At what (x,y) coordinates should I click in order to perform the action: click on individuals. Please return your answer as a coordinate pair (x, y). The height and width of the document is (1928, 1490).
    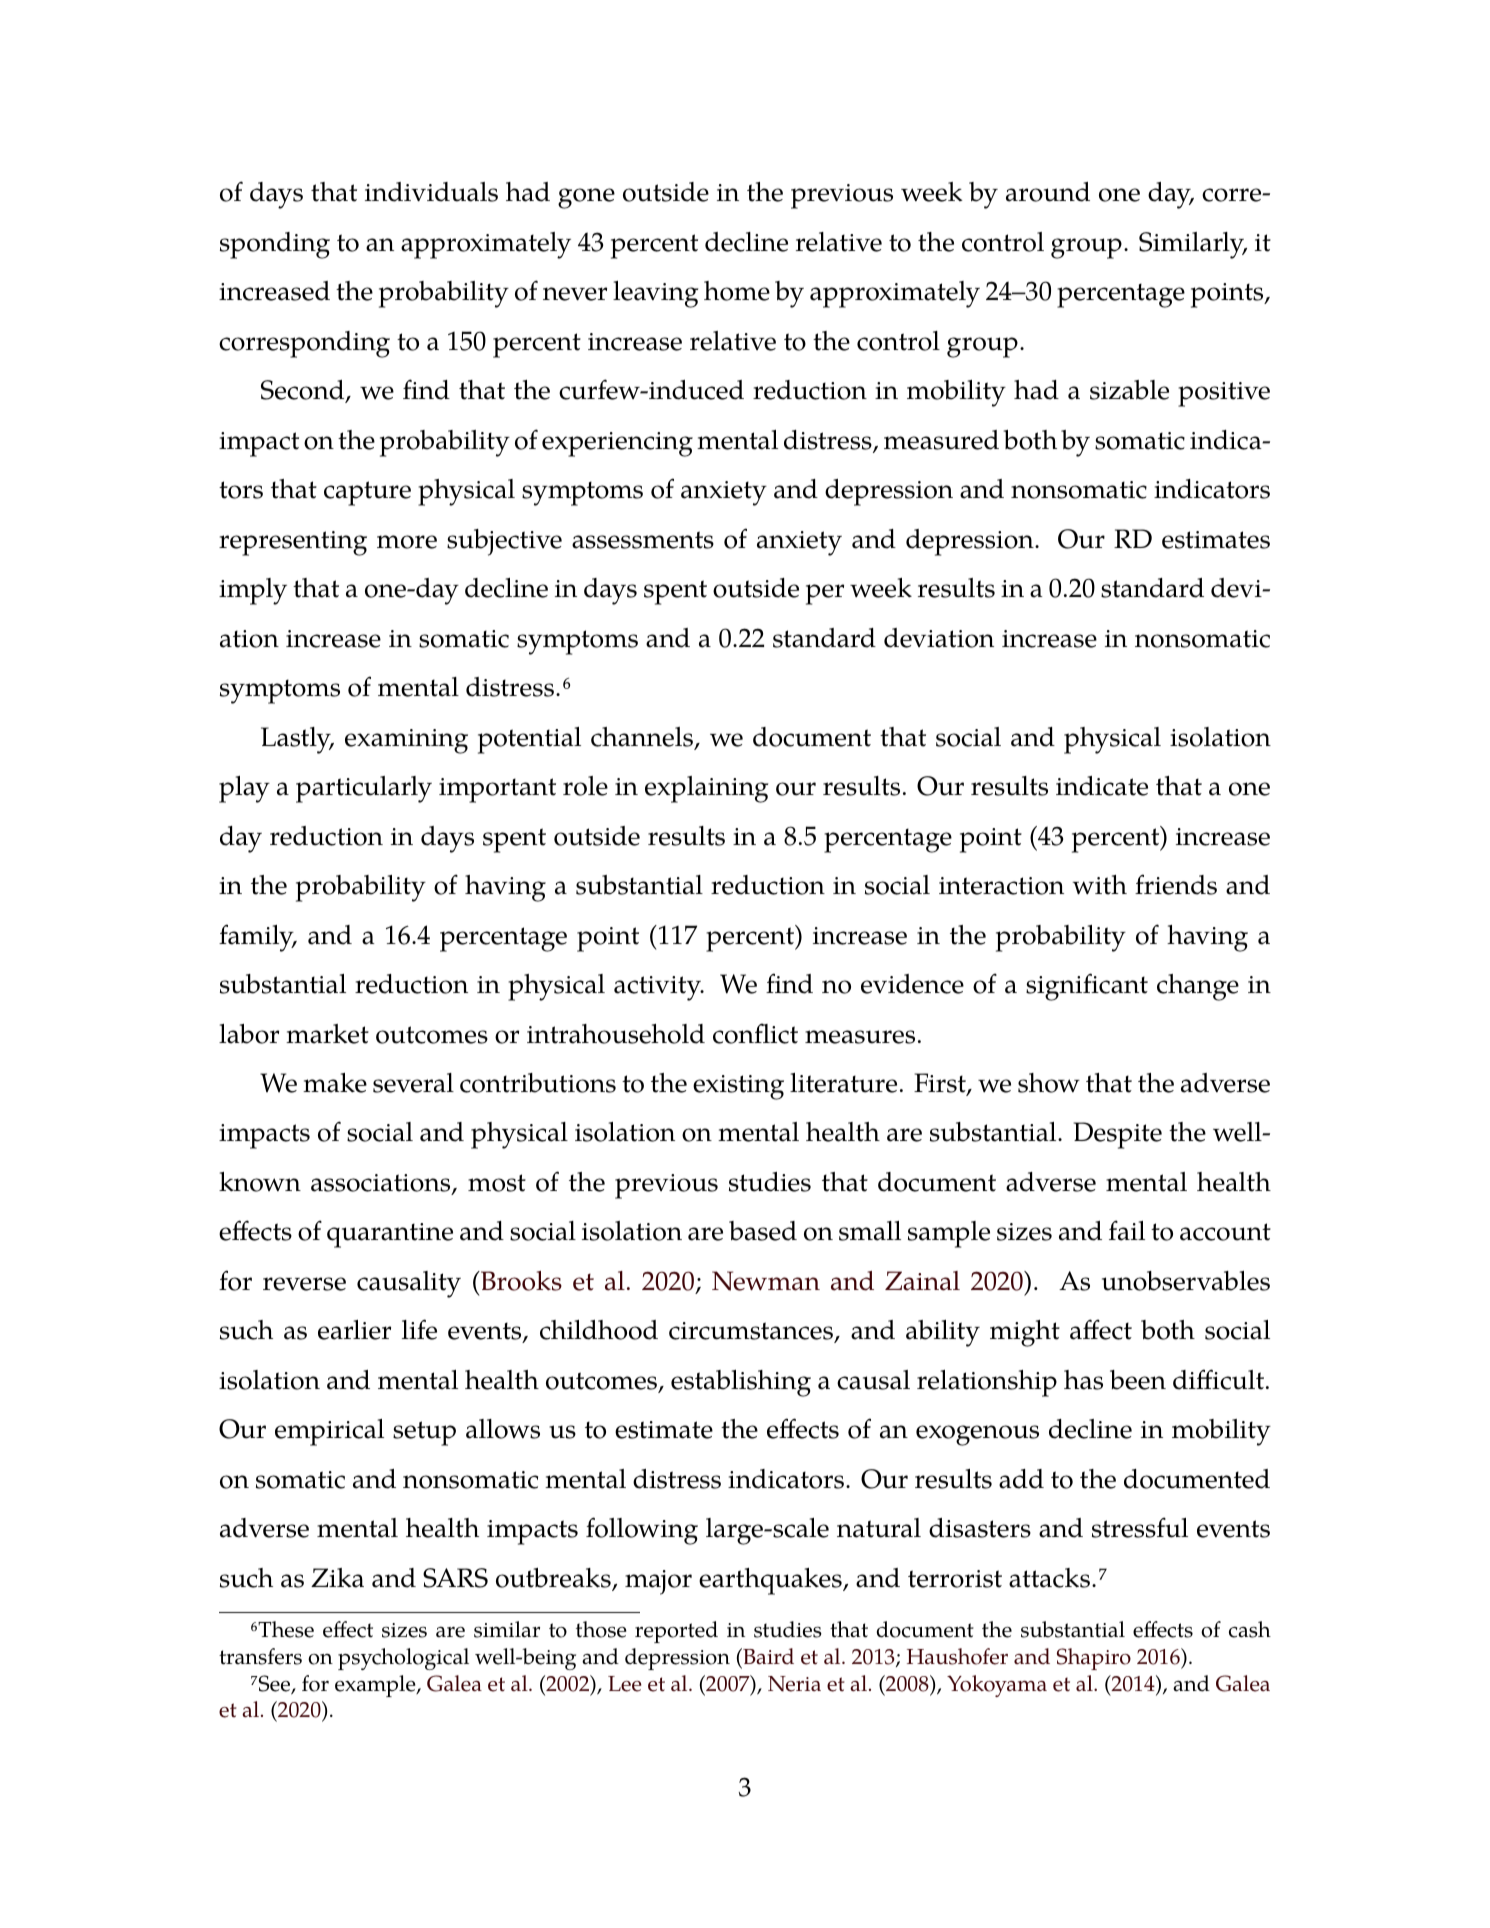
    Looking at the image, I should click on (431, 192).
